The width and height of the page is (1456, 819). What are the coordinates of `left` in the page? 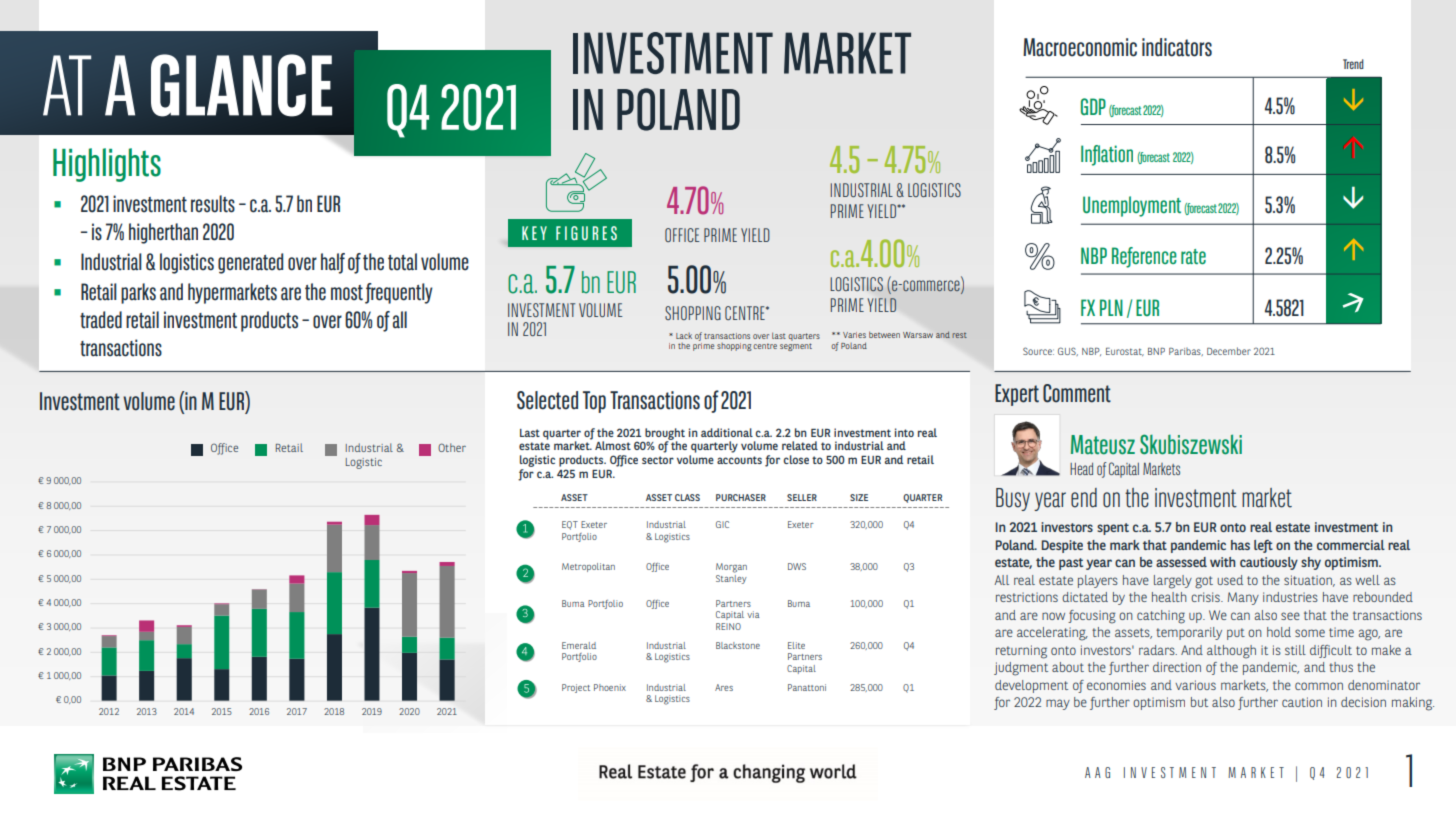 It's located at (1263, 546).
